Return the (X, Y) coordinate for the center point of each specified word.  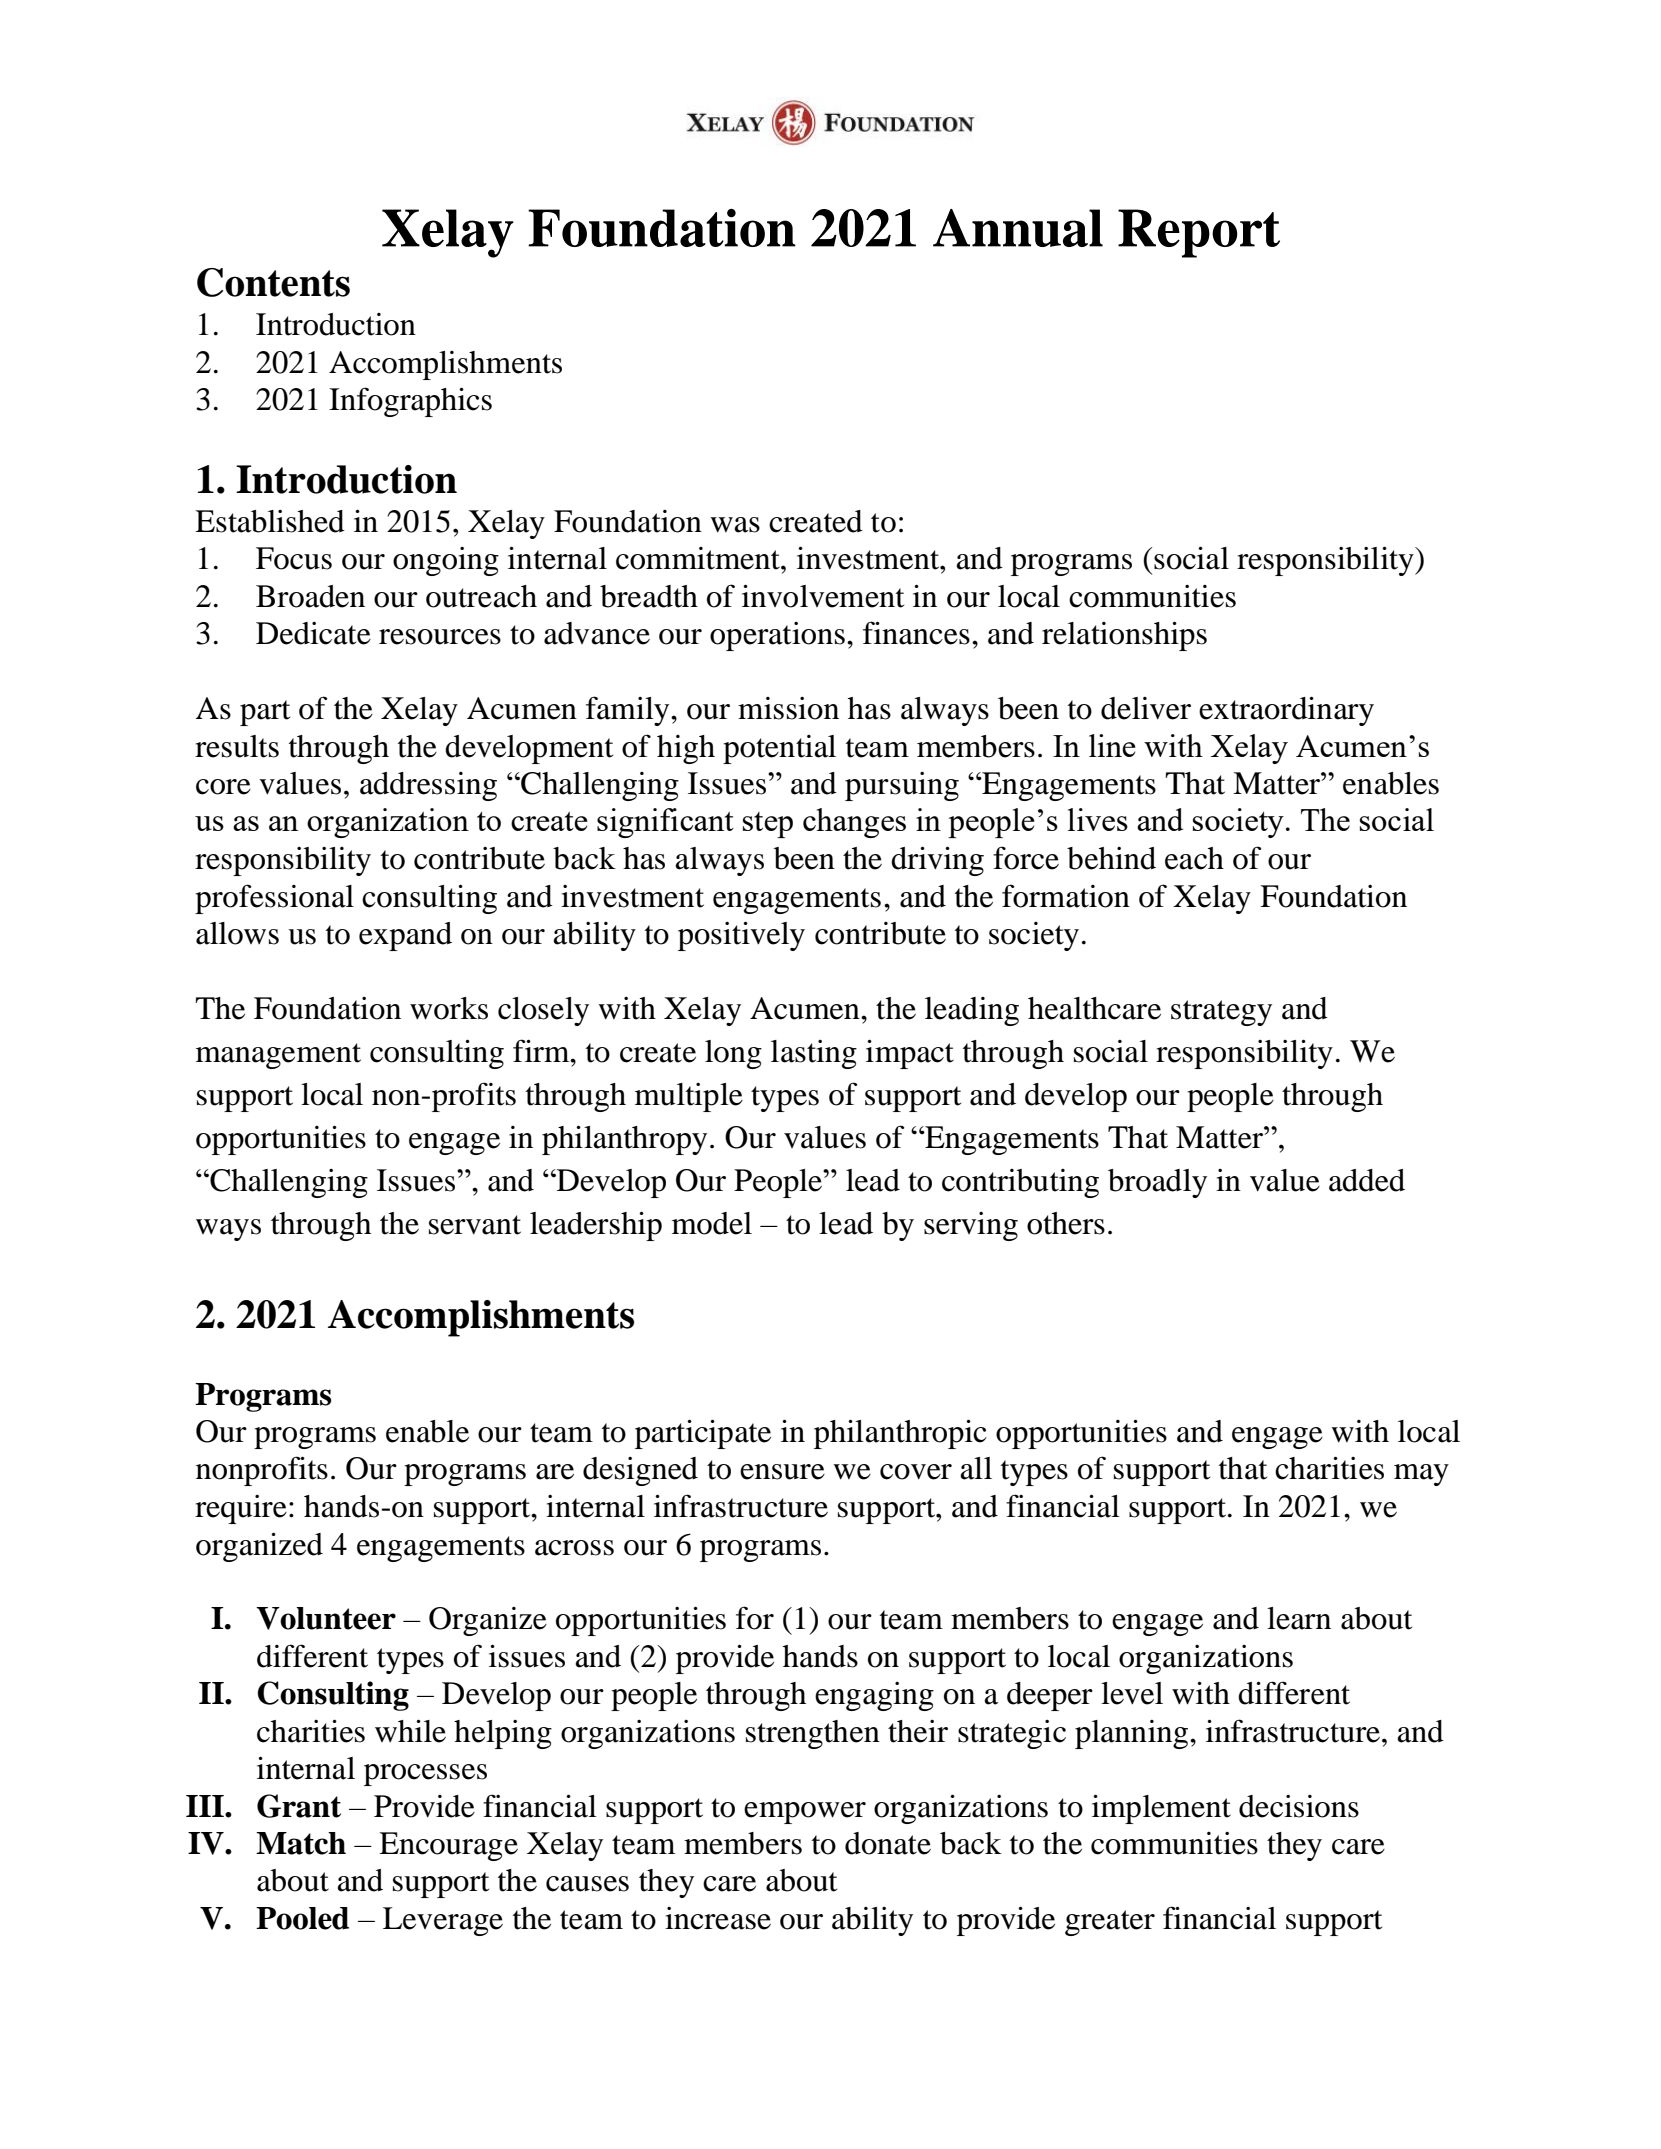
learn (1299, 1618)
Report (1199, 233)
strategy (1221, 1013)
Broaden (310, 596)
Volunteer (326, 1618)
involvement (823, 596)
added (1367, 1180)
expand (405, 936)
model (712, 1223)
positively (741, 936)
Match (301, 1843)
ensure (782, 1472)
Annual (1018, 228)
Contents (273, 282)
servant (475, 1225)
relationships (1124, 636)
